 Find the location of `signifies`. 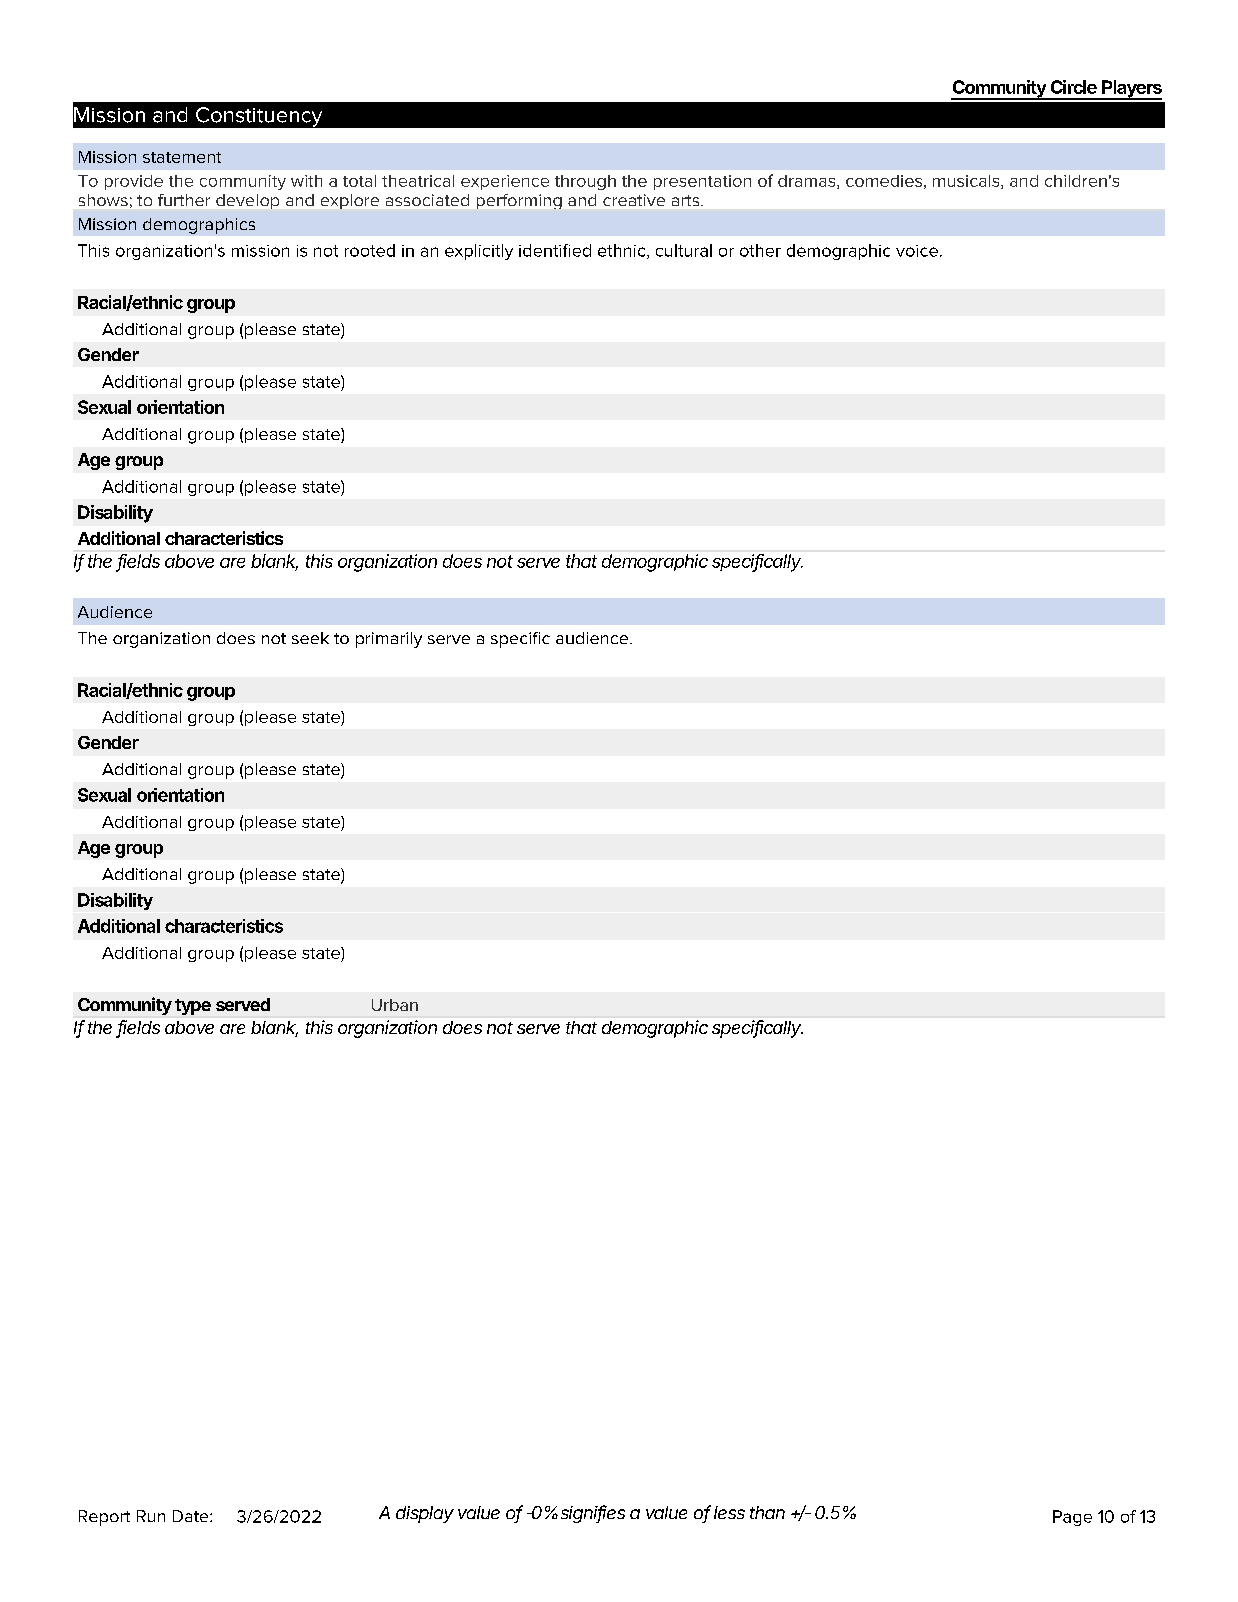

signifies is located at coordinates (593, 1514).
